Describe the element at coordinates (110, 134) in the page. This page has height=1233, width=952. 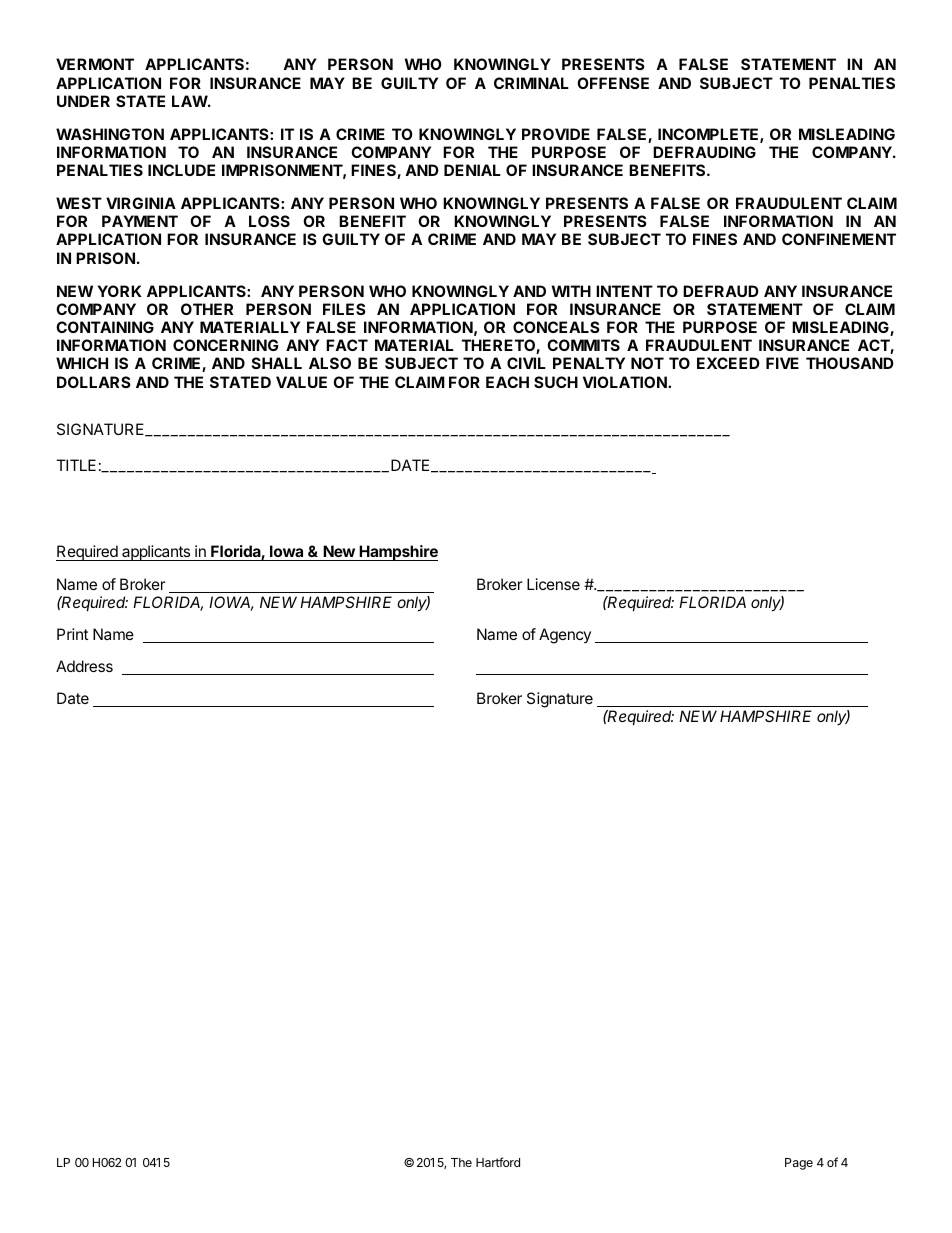
I see `WASHINGTON` at that location.
